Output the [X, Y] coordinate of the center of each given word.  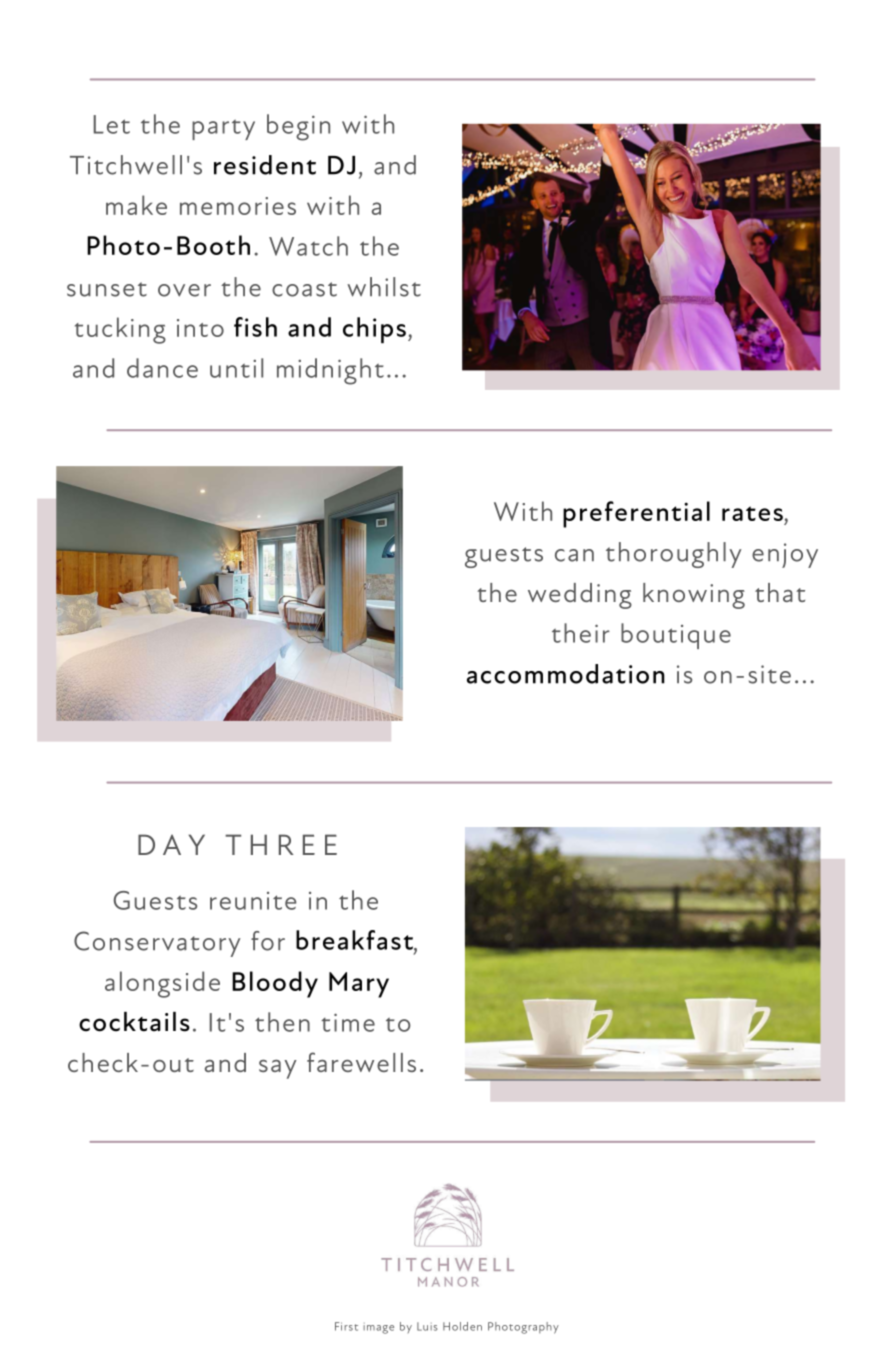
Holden [462, 1326]
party [223, 130]
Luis [427, 1326]
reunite [253, 901]
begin [298, 127]
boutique [676, 636]
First [346, 1326]
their [581, 633]
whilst [384, 287]
